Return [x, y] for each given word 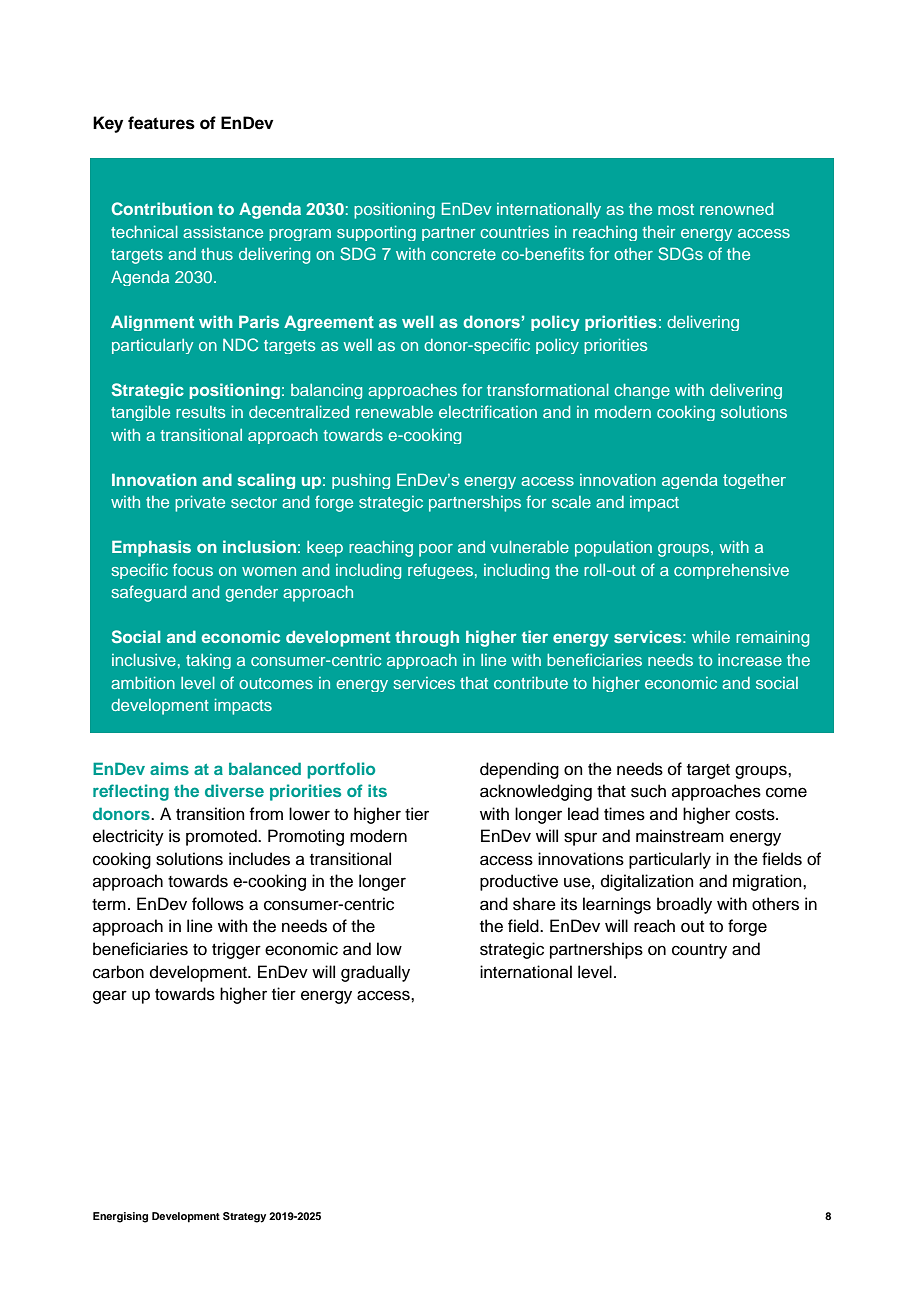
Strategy [244, 1217]
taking [208, 661]
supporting [376, 233]
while [711, 637]
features [161, 123]
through [427, 638]
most [676, 209]
